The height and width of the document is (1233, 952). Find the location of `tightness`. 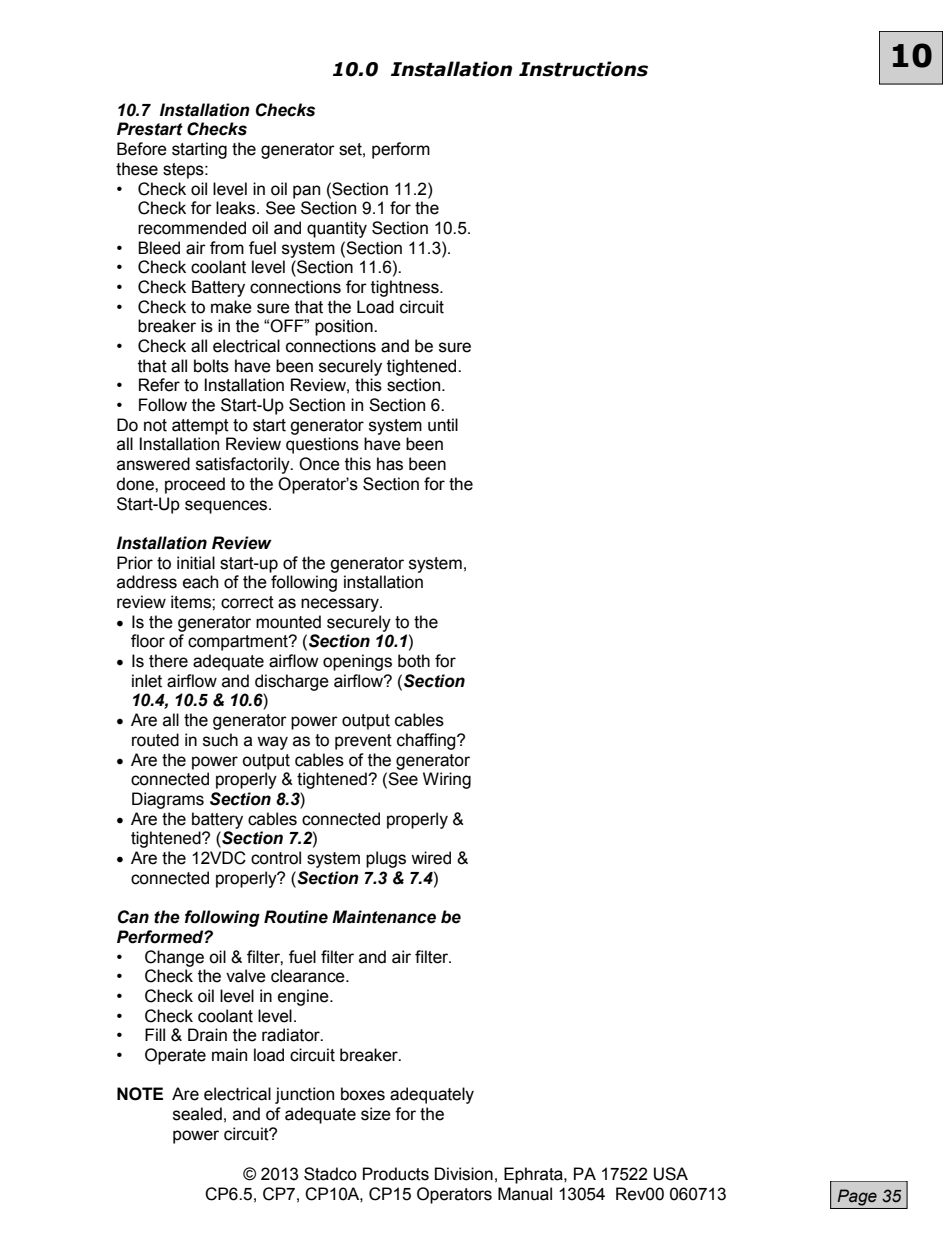

tightness is located at coordinates (406, 288).
